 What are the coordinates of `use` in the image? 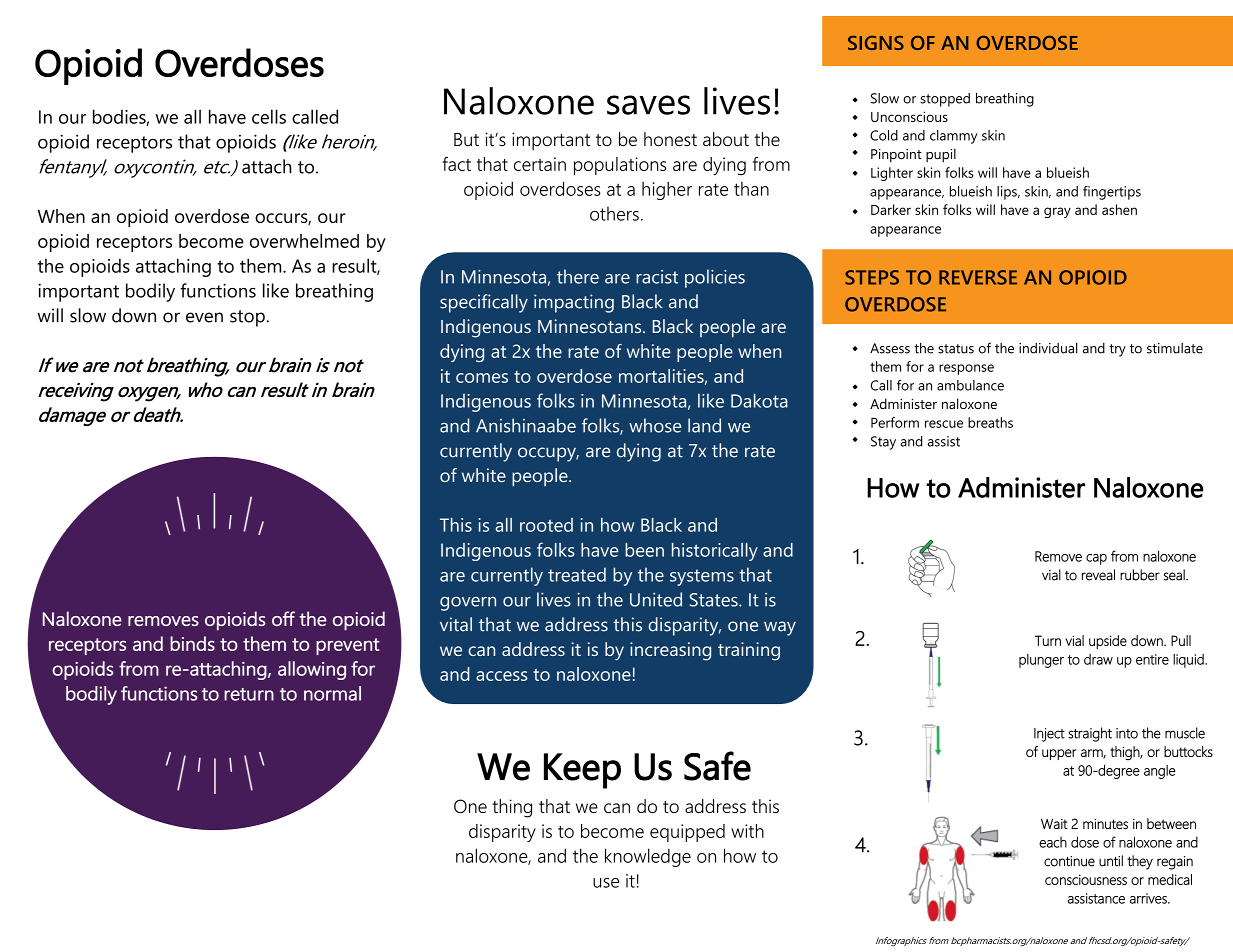 It's located at (606, 883).
